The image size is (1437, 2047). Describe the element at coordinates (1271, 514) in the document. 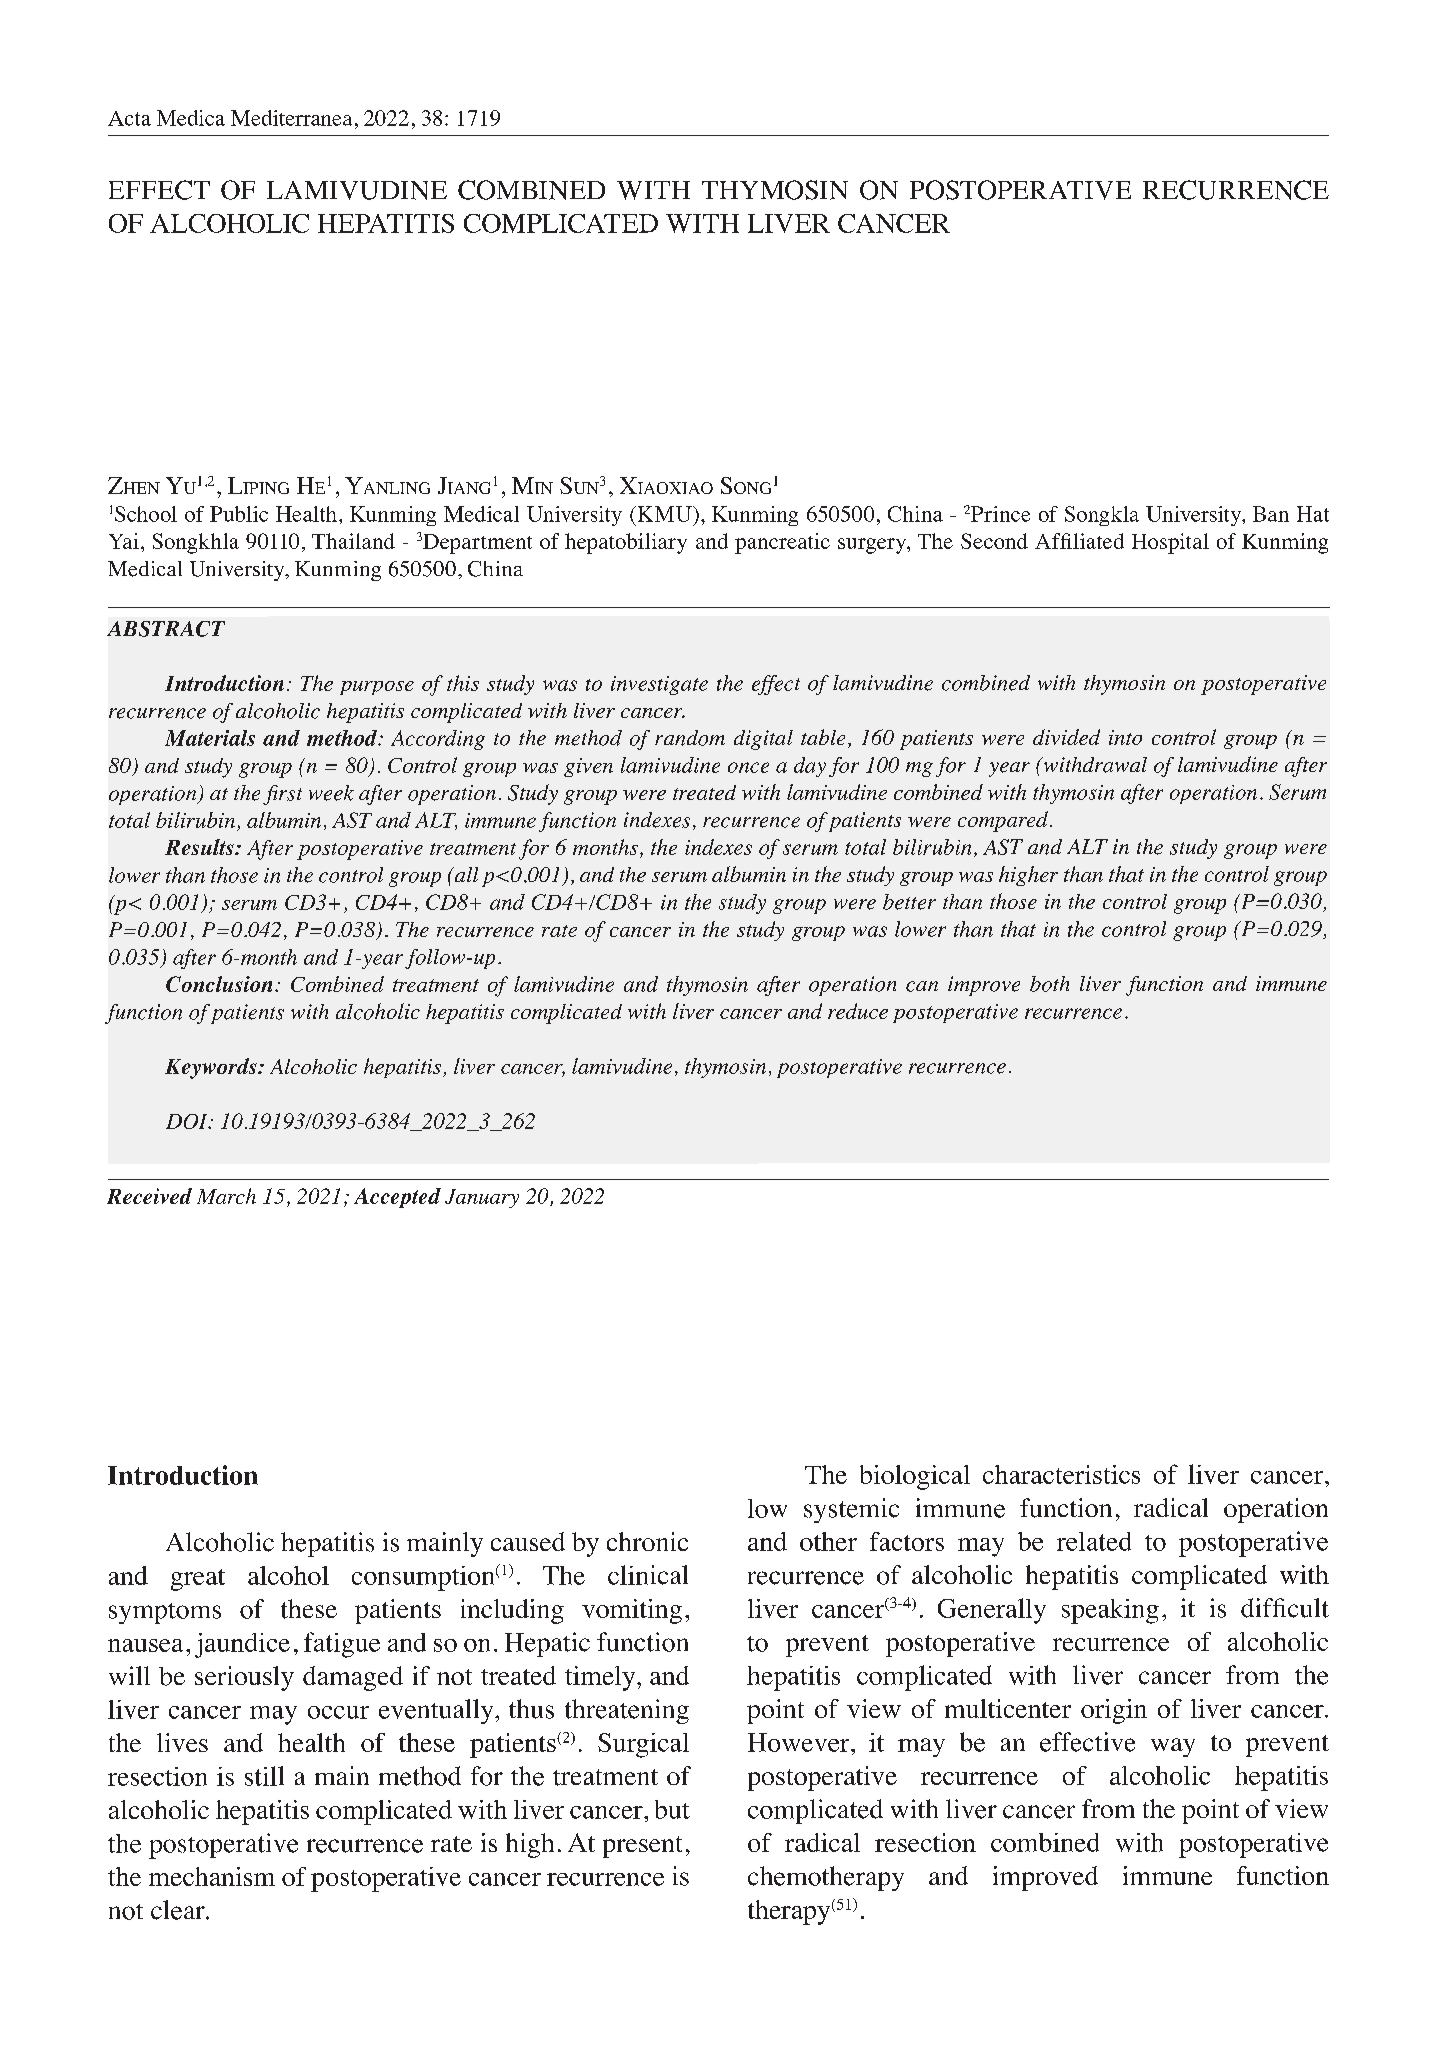

I see `Ban` at that location.
